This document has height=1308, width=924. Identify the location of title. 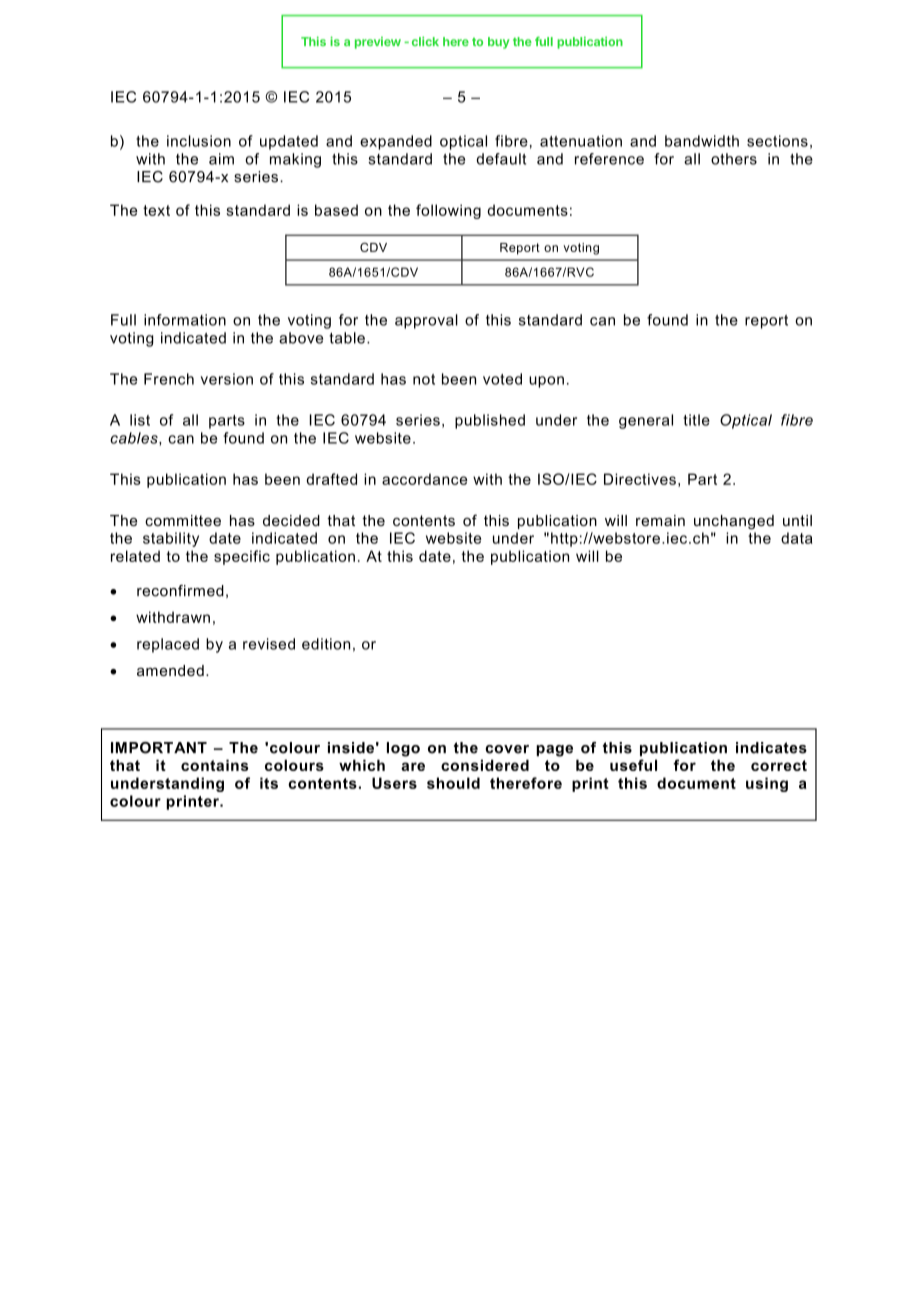
(697, 420).
